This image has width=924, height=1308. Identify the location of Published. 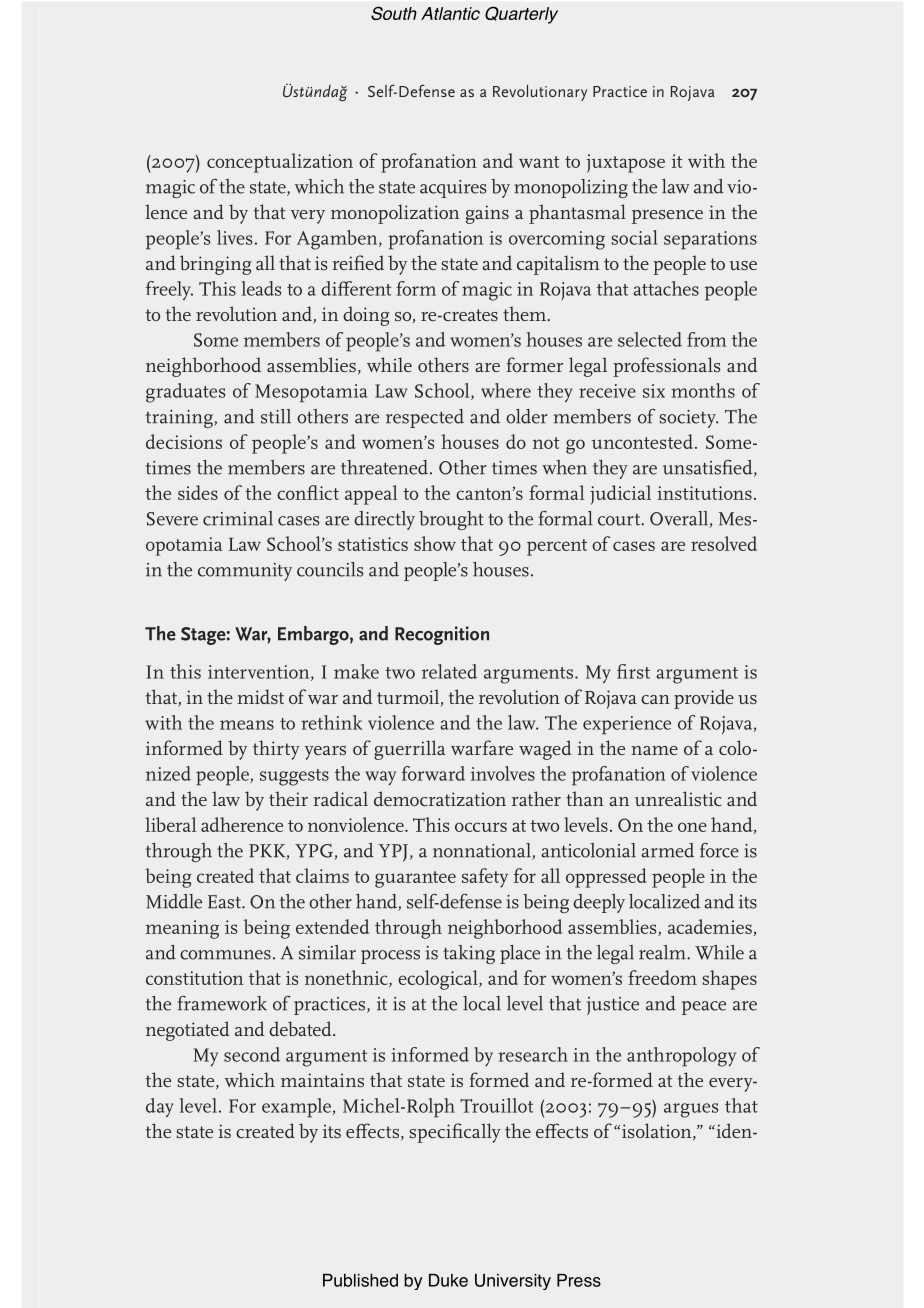
(360, 1280).
